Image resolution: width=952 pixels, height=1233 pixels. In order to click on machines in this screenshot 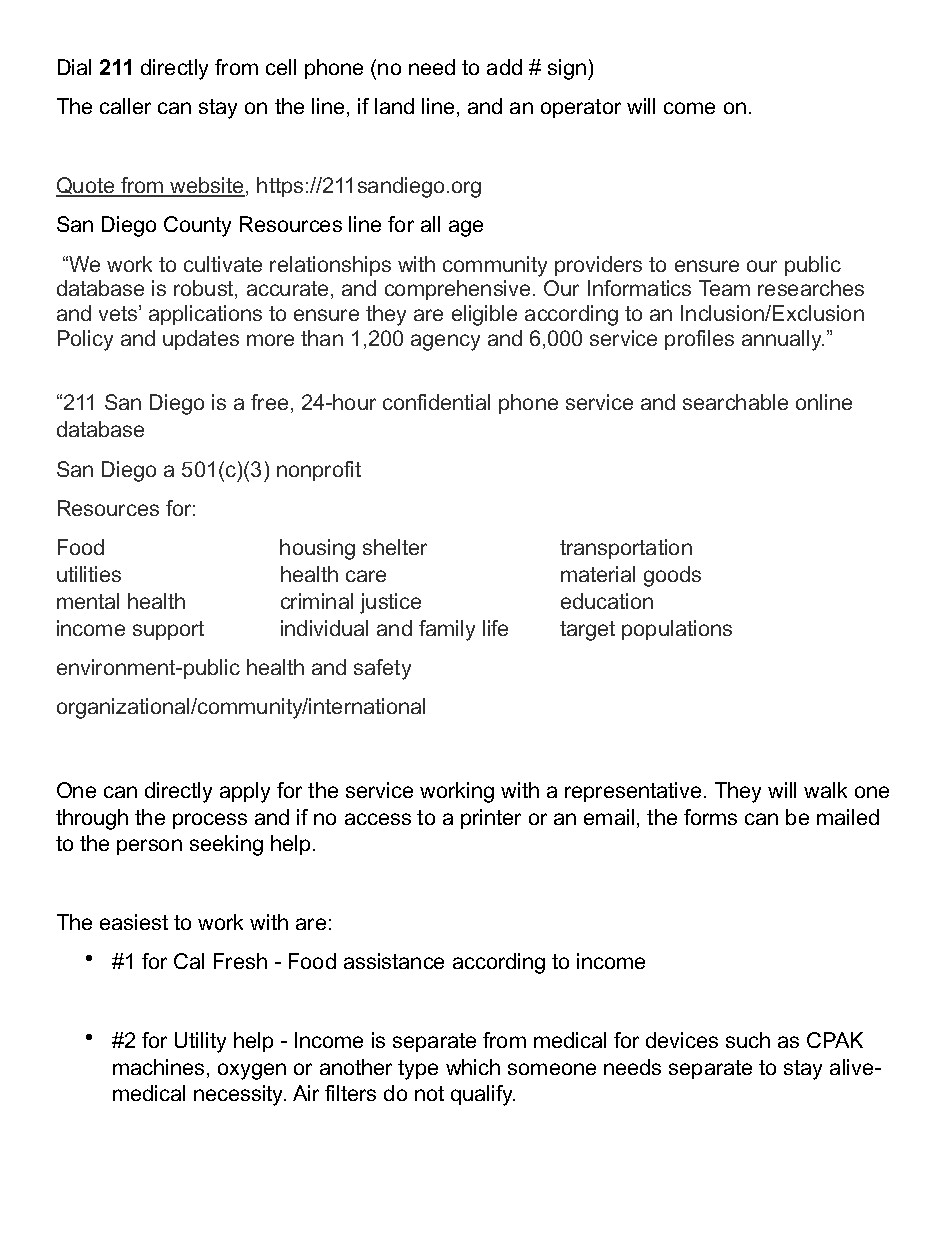, I will do `click(158, 1067)`.
